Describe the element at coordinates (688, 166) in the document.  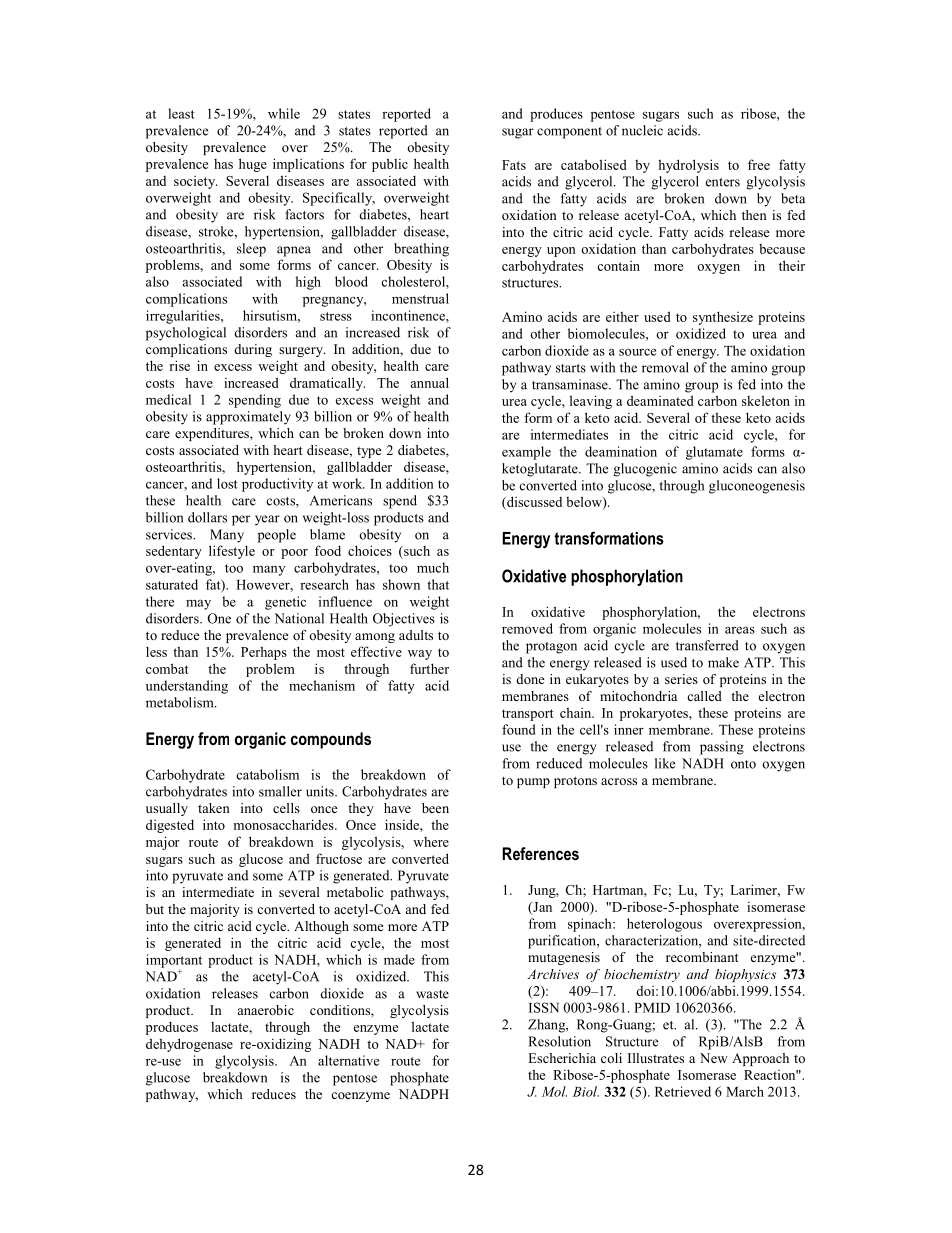
I see `hydrolysis` at that location.
